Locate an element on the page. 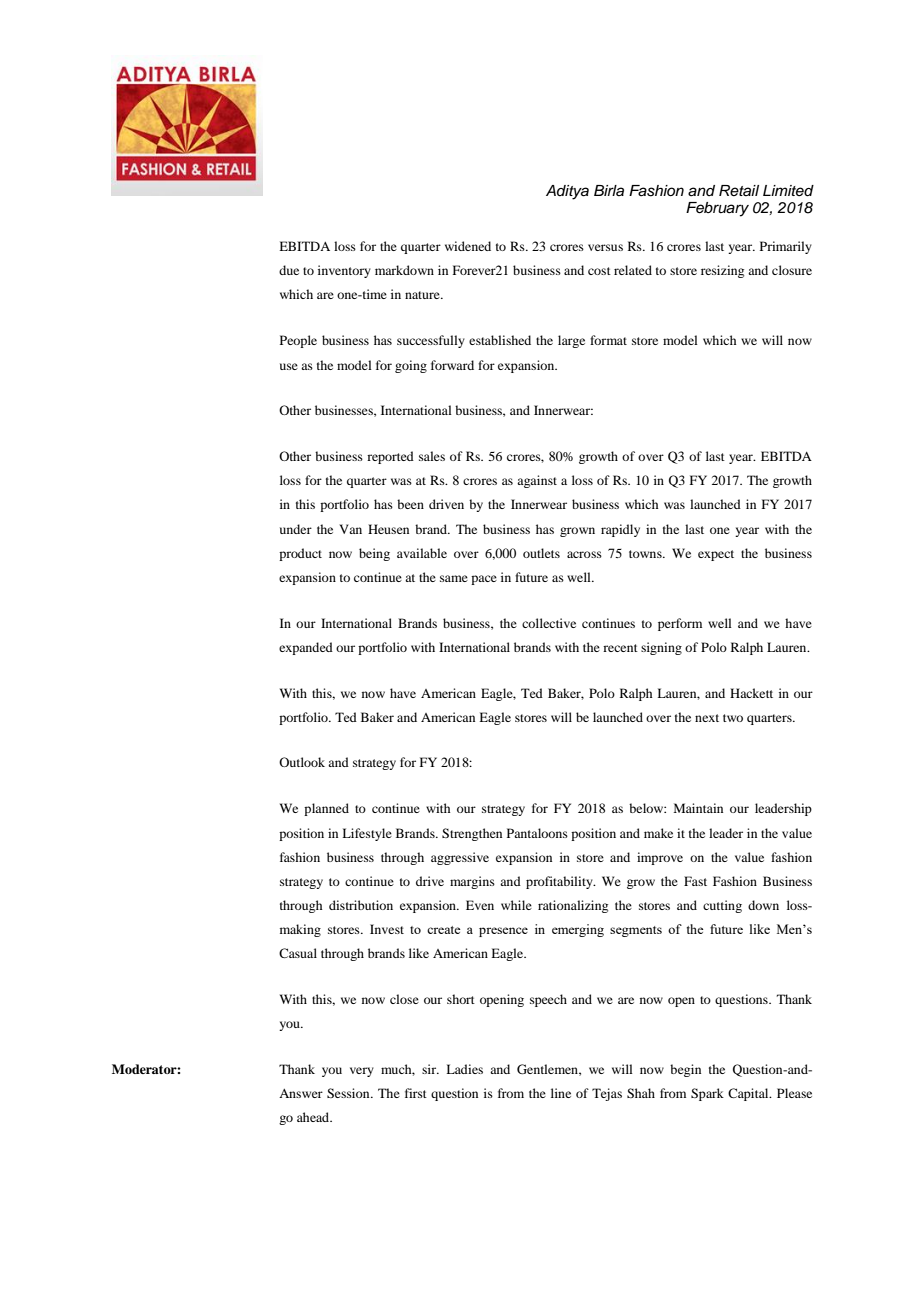  outlets is located at coordinates (541, 553).
